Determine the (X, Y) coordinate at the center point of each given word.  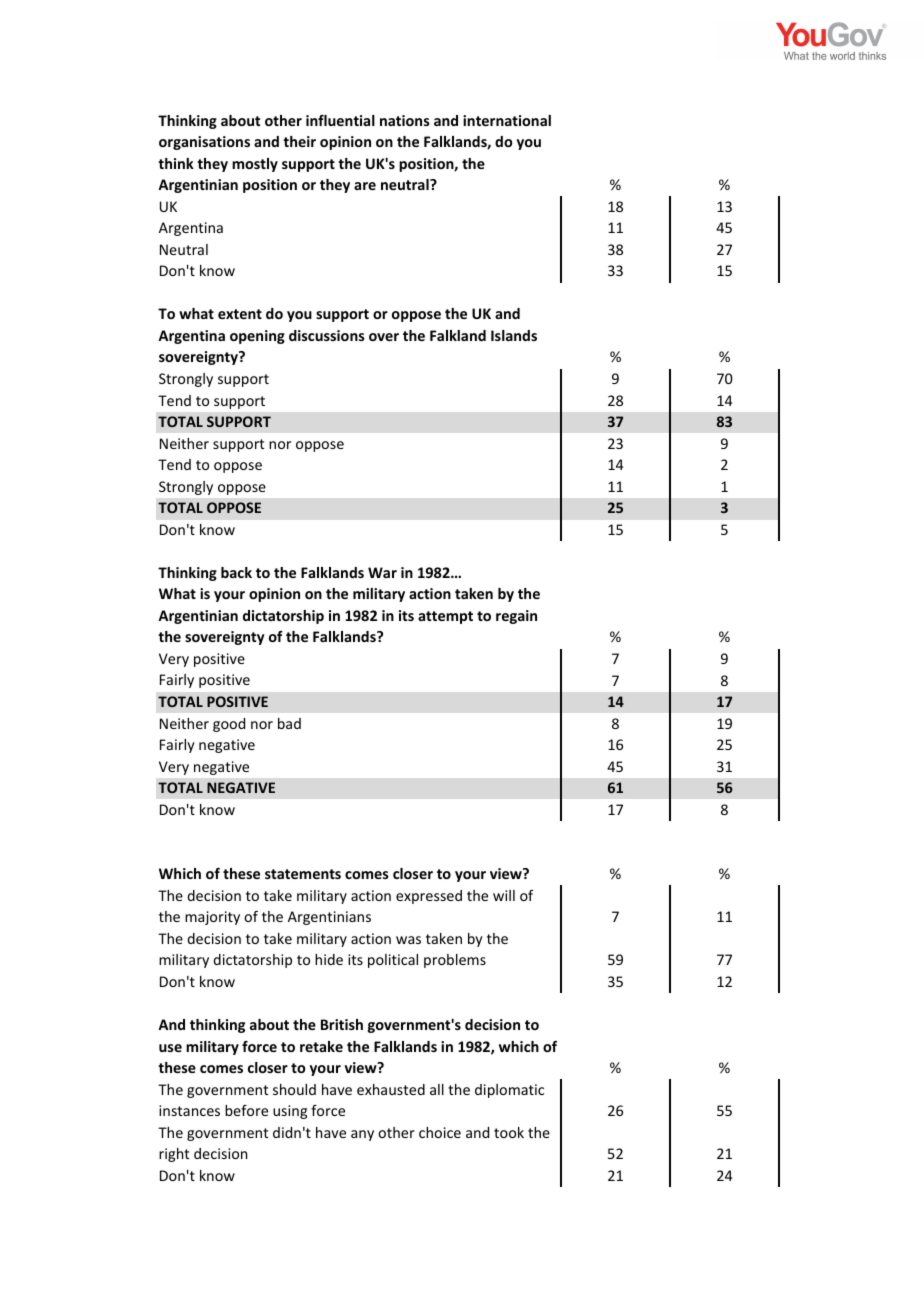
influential (340, 120)
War (382, 572)
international (507, 120)
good (229, 725)
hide (329, 959)
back (236, 572)
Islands (514, 335)
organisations (204, 143)
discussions (327, 335)
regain (516, 617)
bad (289, 723)
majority (212, 918)
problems (455, 961)
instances (189, 1110)
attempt (445, 617)
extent (240, 314)
